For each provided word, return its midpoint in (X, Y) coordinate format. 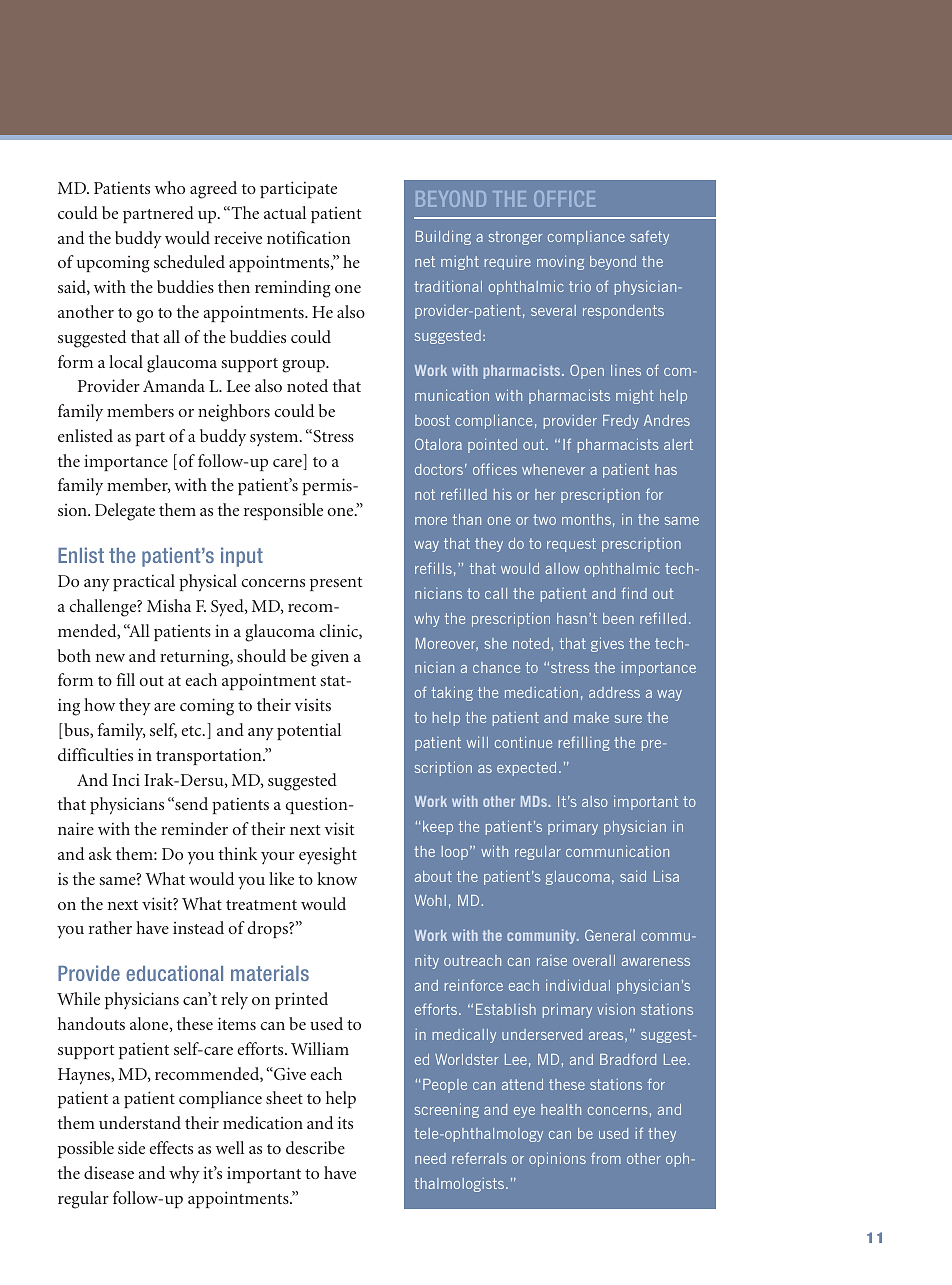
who (170, 187)
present (336, 584)
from (606, 1158)
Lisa (666, 876)
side (131, 1147)
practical (144, 582)
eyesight (328, 856)
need (430, 1158)
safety (649, 237)
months (586, 519)
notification (309, 237)
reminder (194, 828)
